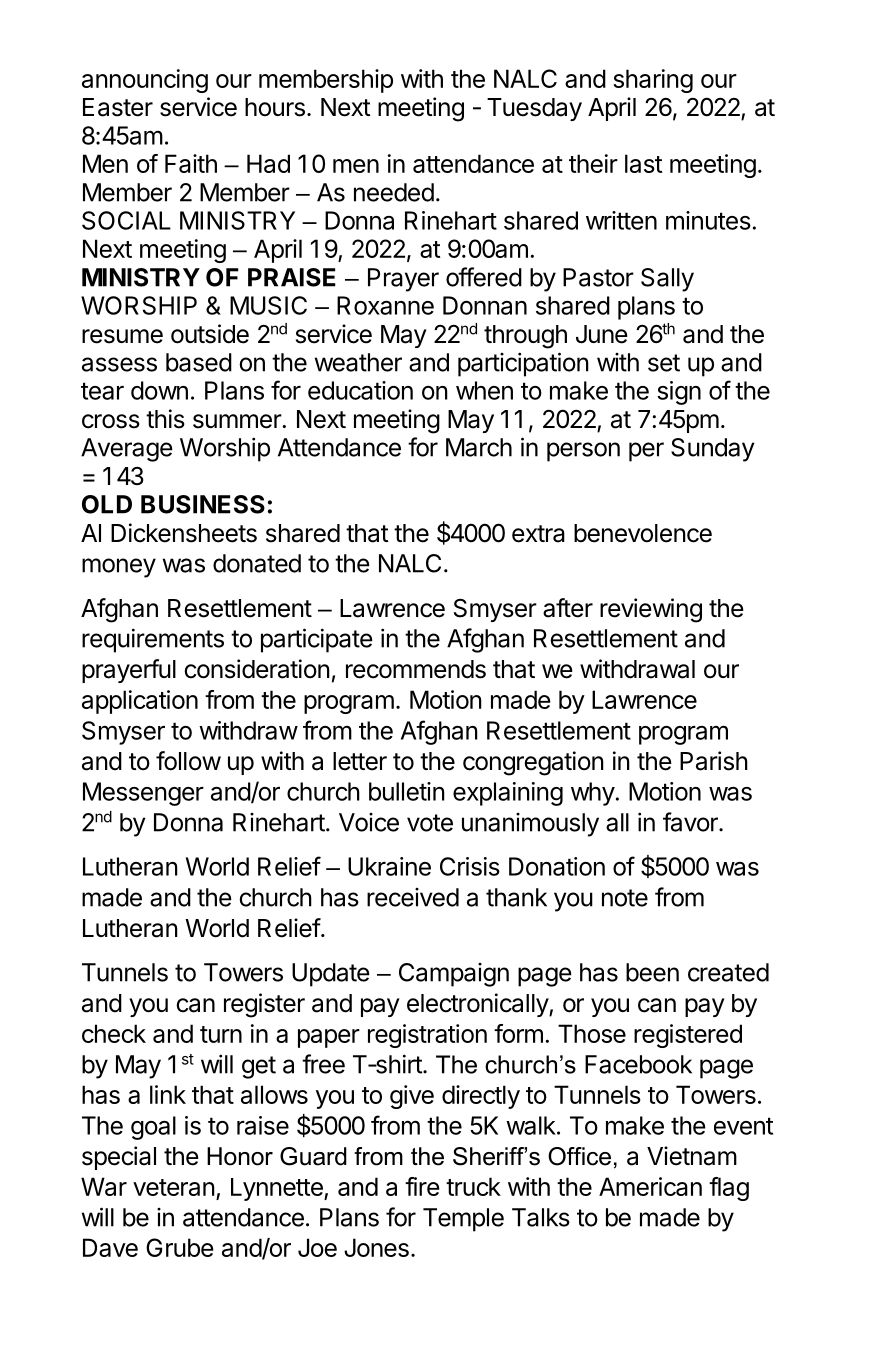 This screenshot has height=1372, width=887. I want to click on favor, so click(691, 822).
